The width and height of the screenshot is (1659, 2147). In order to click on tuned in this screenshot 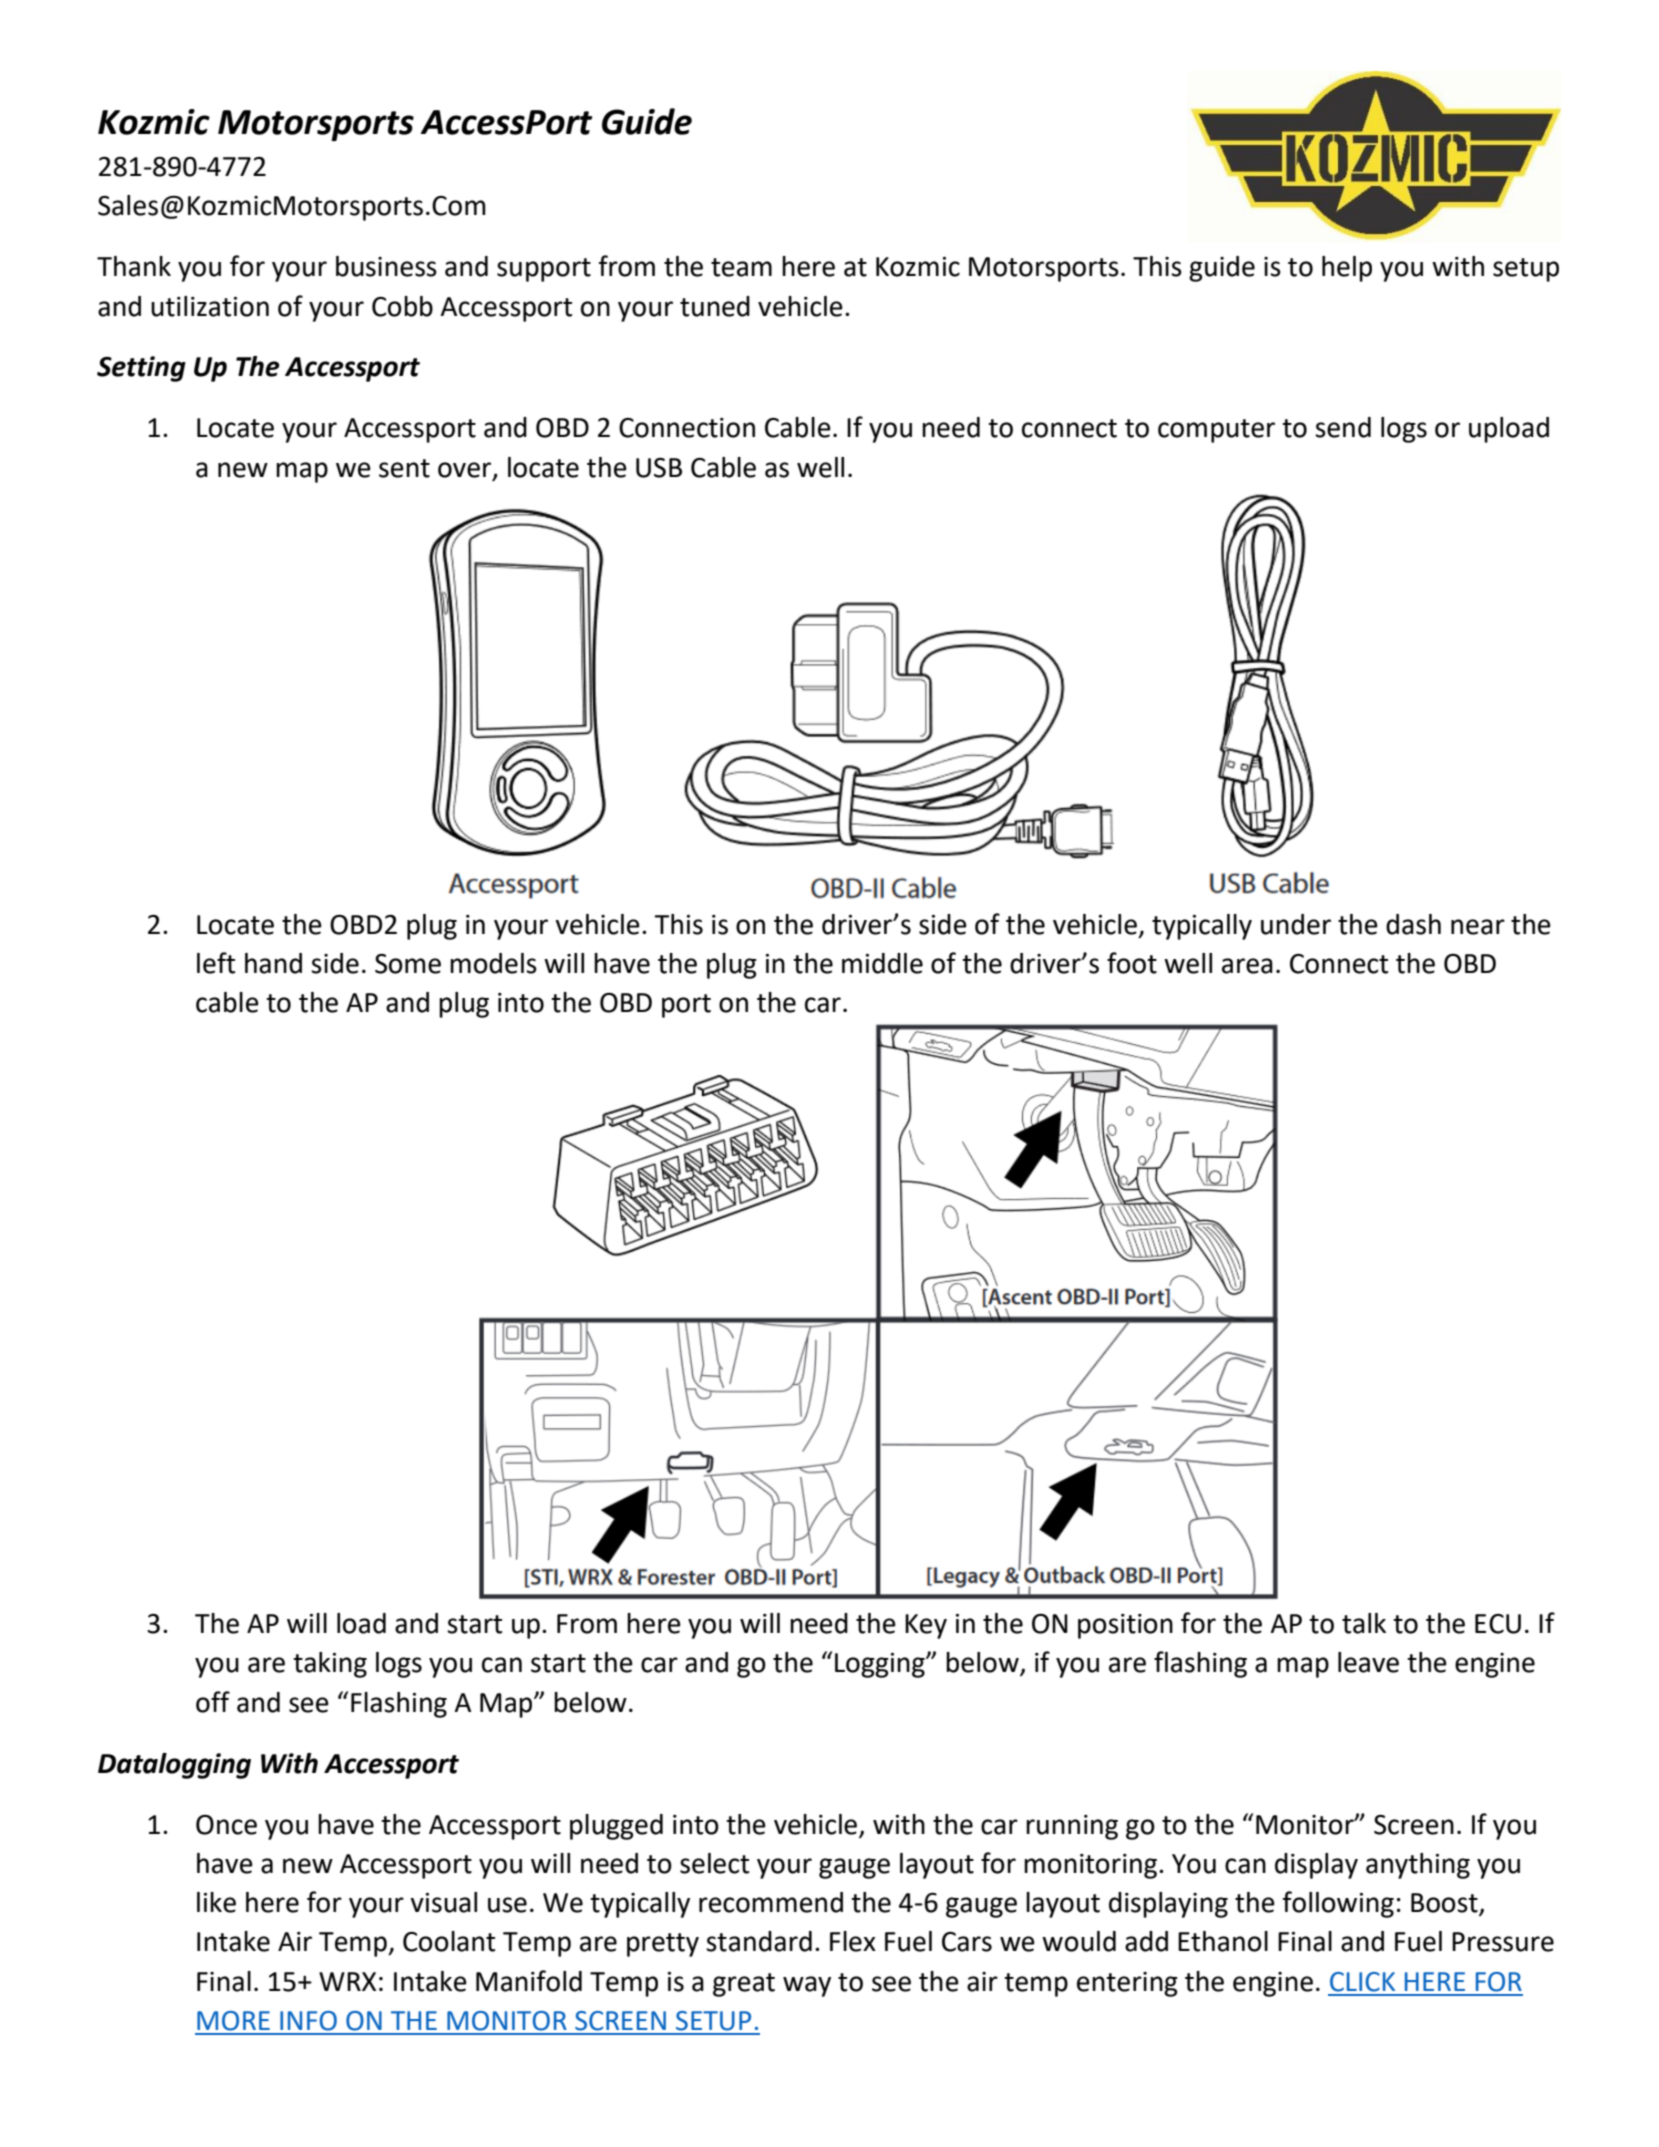, I will do `click(715, 306)`.
